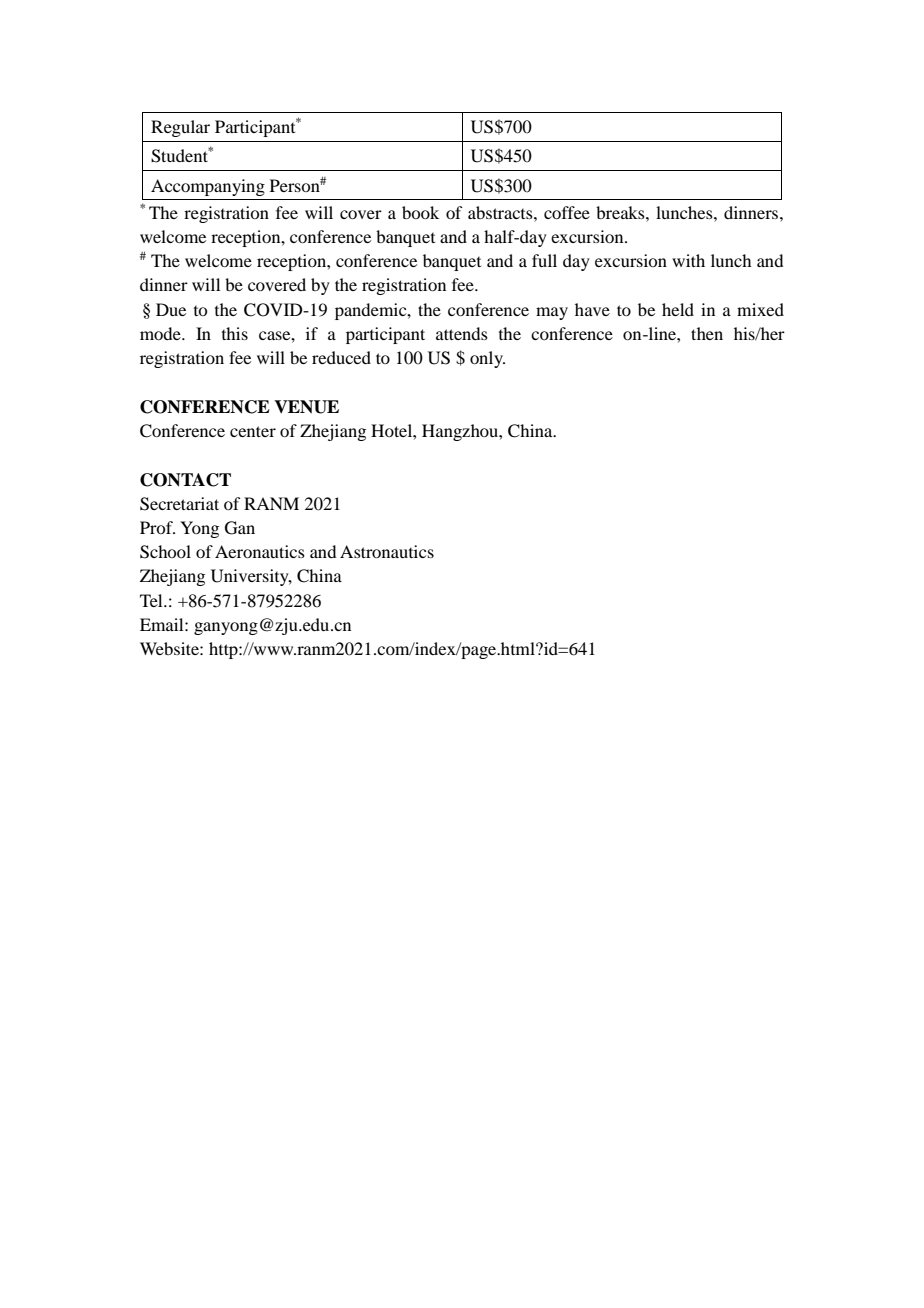 Image resolution: width=924 pixels, height=1308 pixels. I want to click on then, so click(707, 333).
